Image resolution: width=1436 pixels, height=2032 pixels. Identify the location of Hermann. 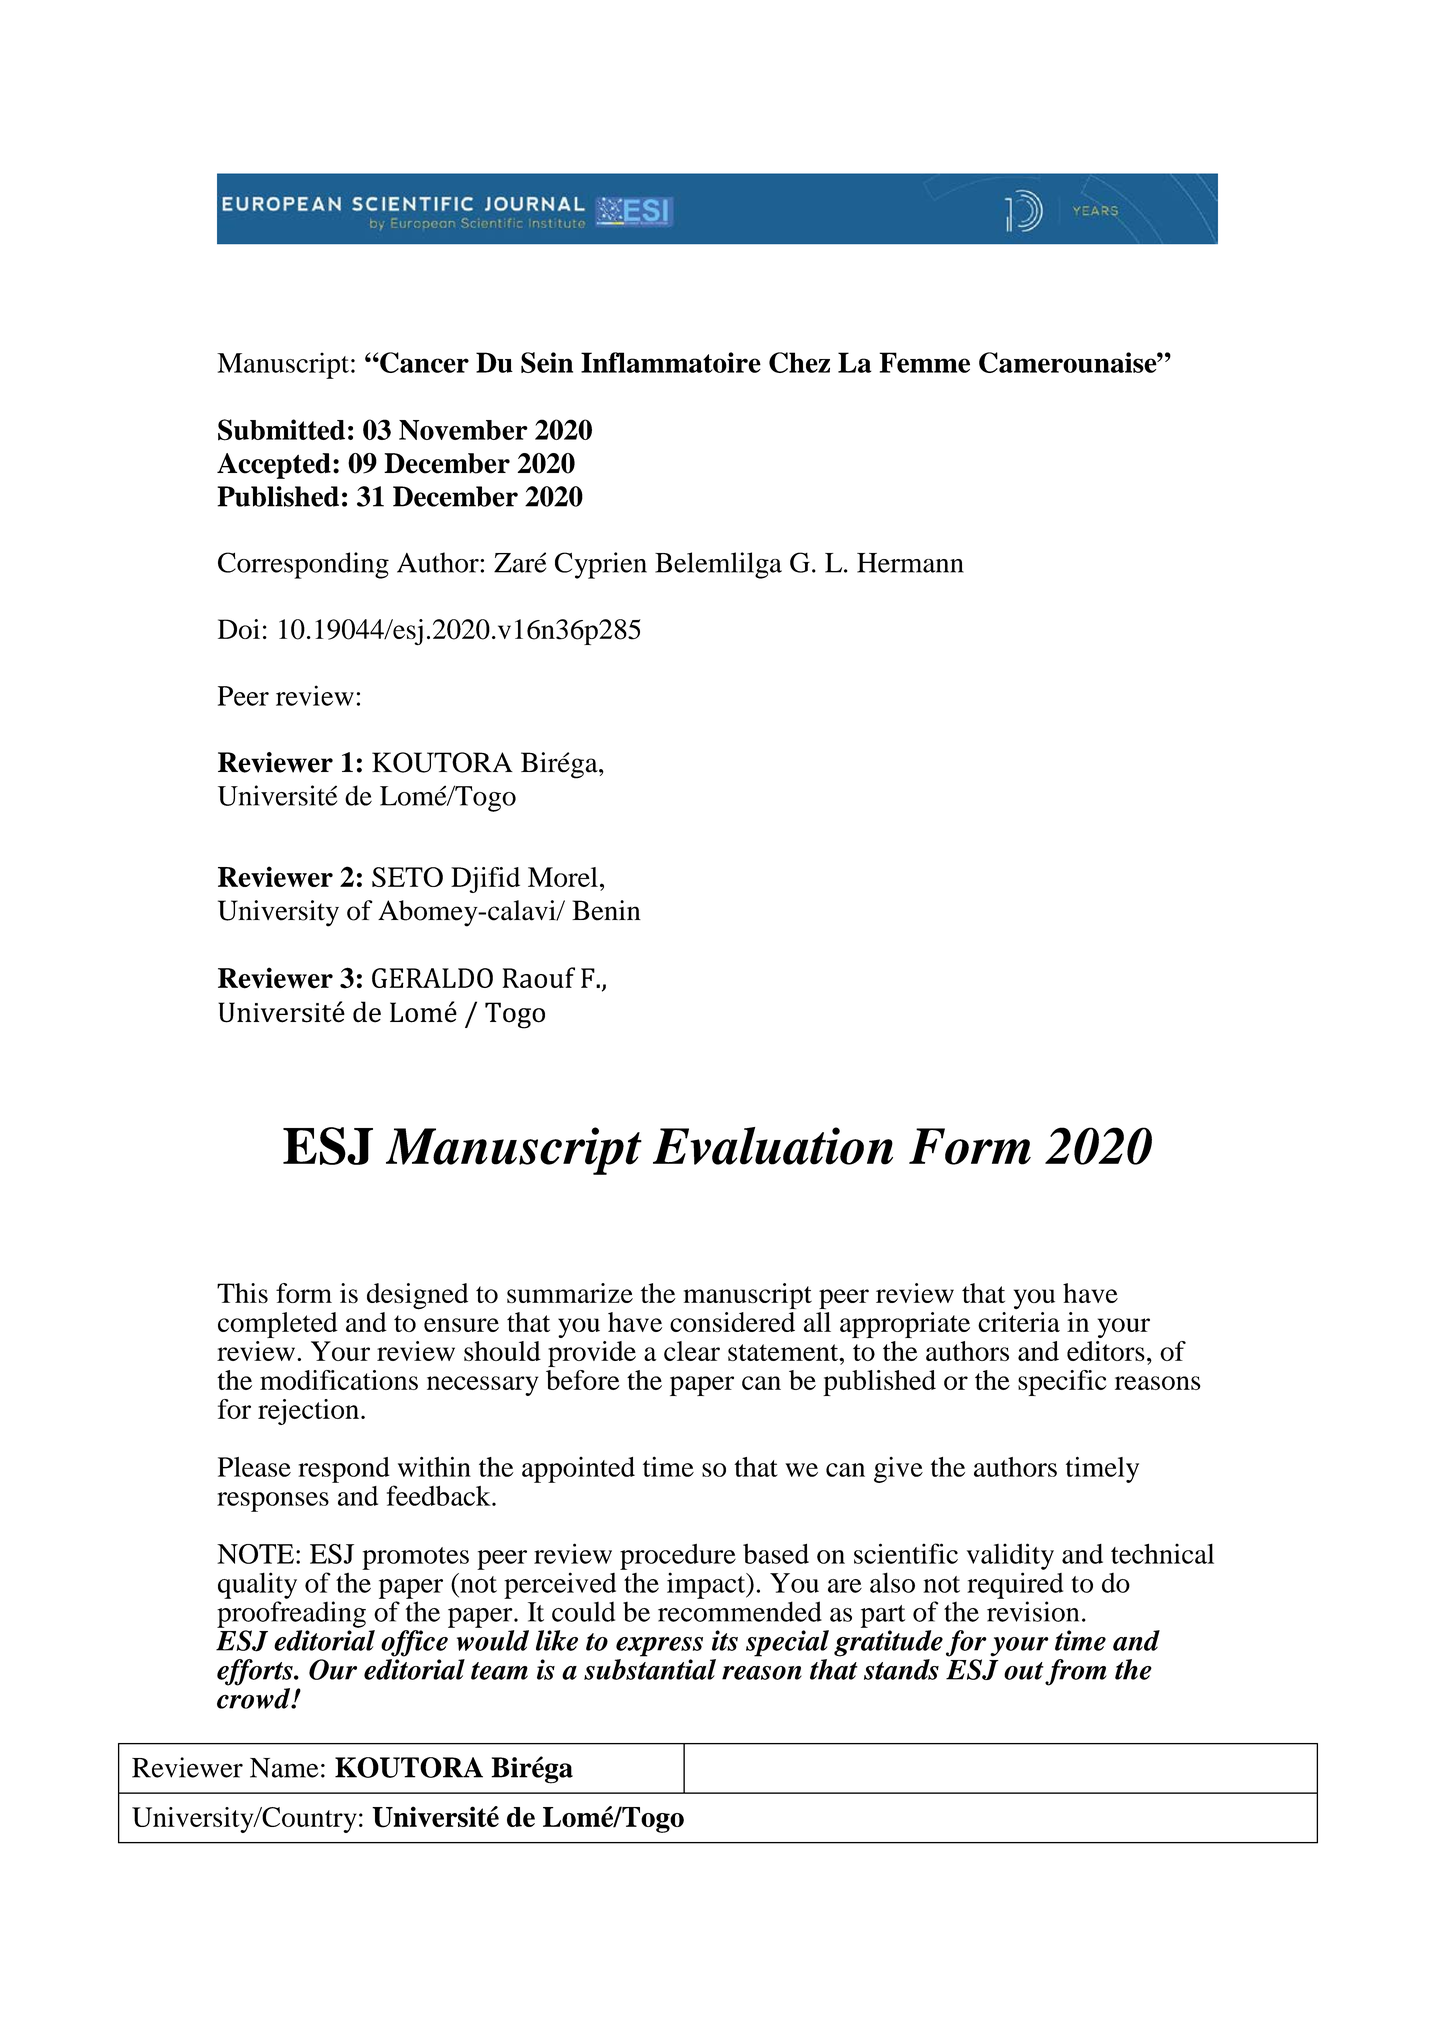
(910, 563).
